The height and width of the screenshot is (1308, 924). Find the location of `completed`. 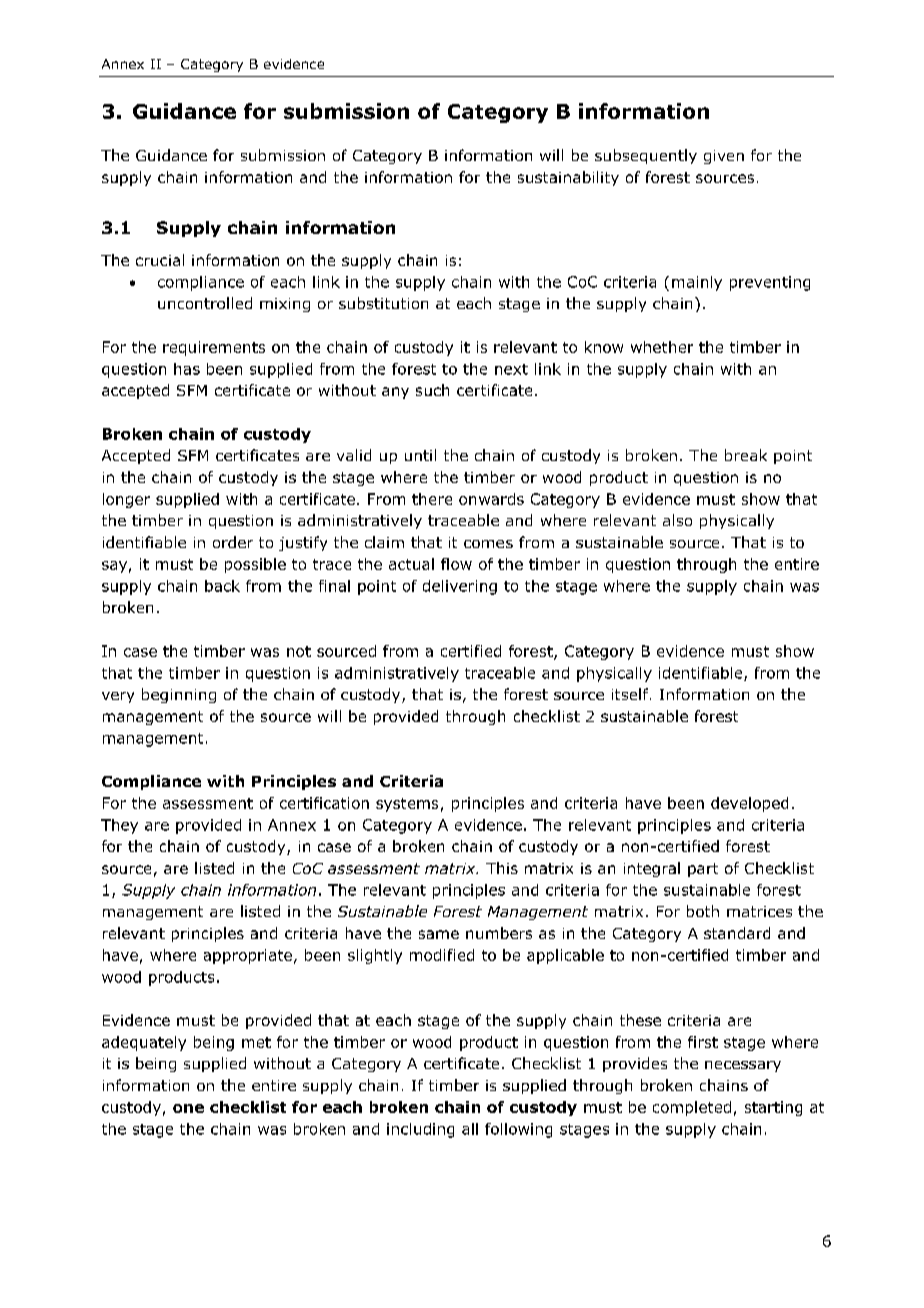

completed is located at coordinates (692, 1108).
